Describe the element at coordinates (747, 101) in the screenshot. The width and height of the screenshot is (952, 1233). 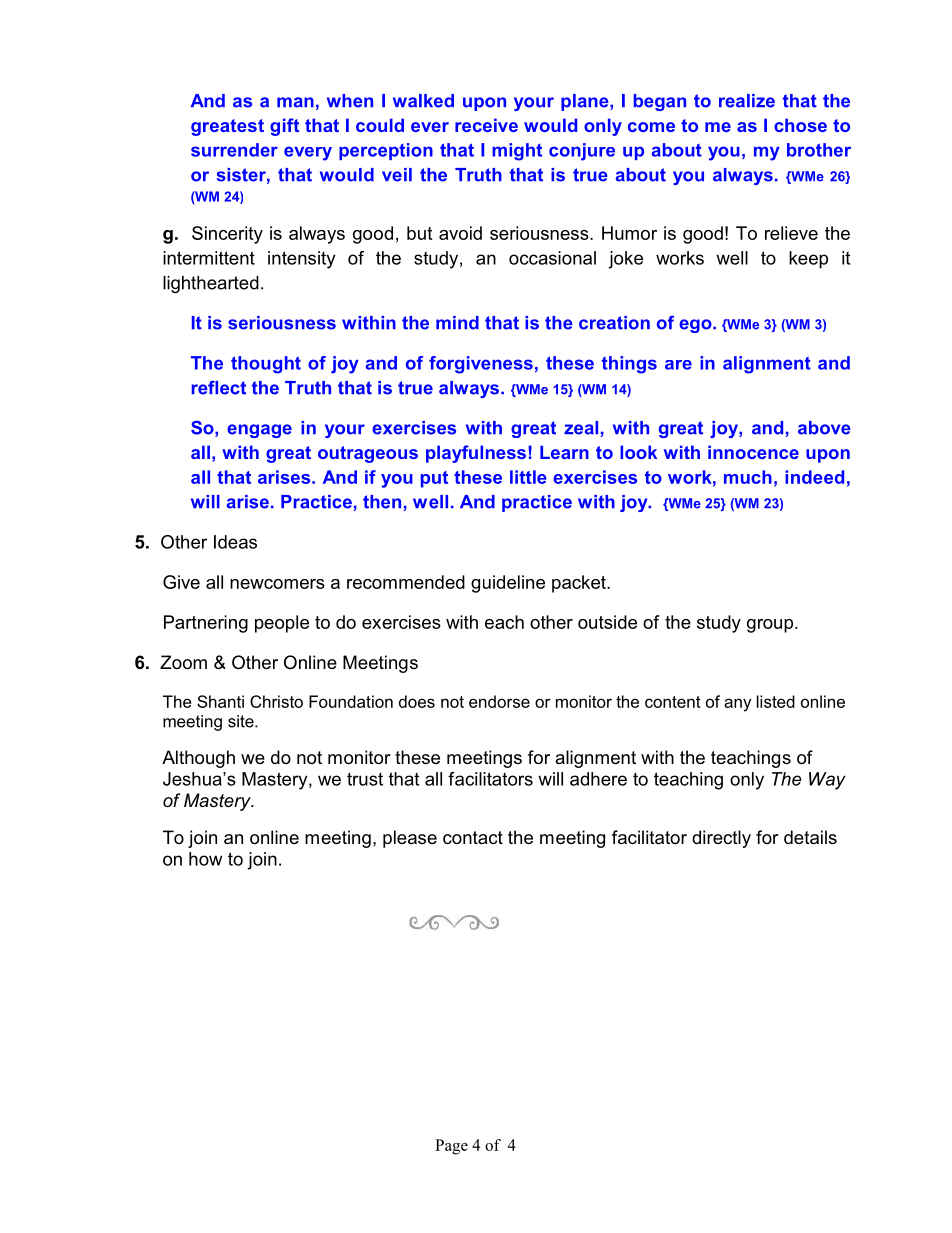
I see `realize` at that location.
